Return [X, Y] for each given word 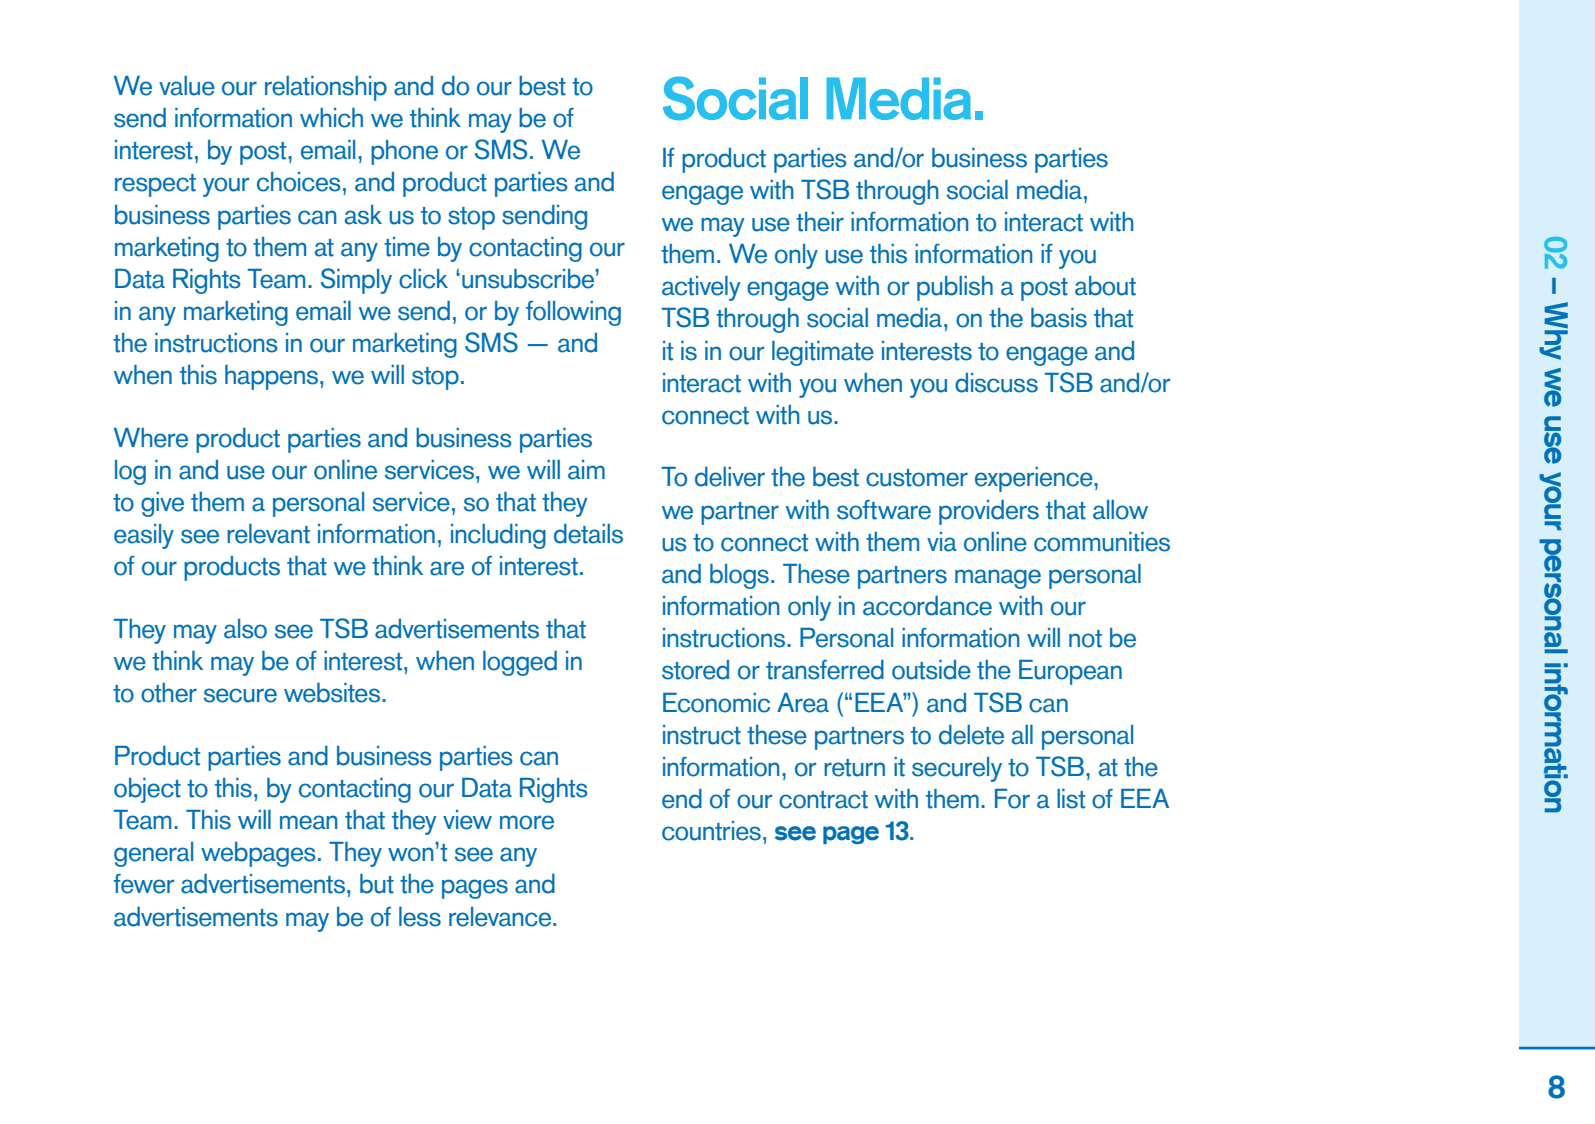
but [377, 884]
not [1085, 639]
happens [271, 377]
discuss [996, 383]
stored [695, 670]
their [820, 222]
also [245, 629]
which [331, 118]
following [573, 313]
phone [404, 152]
